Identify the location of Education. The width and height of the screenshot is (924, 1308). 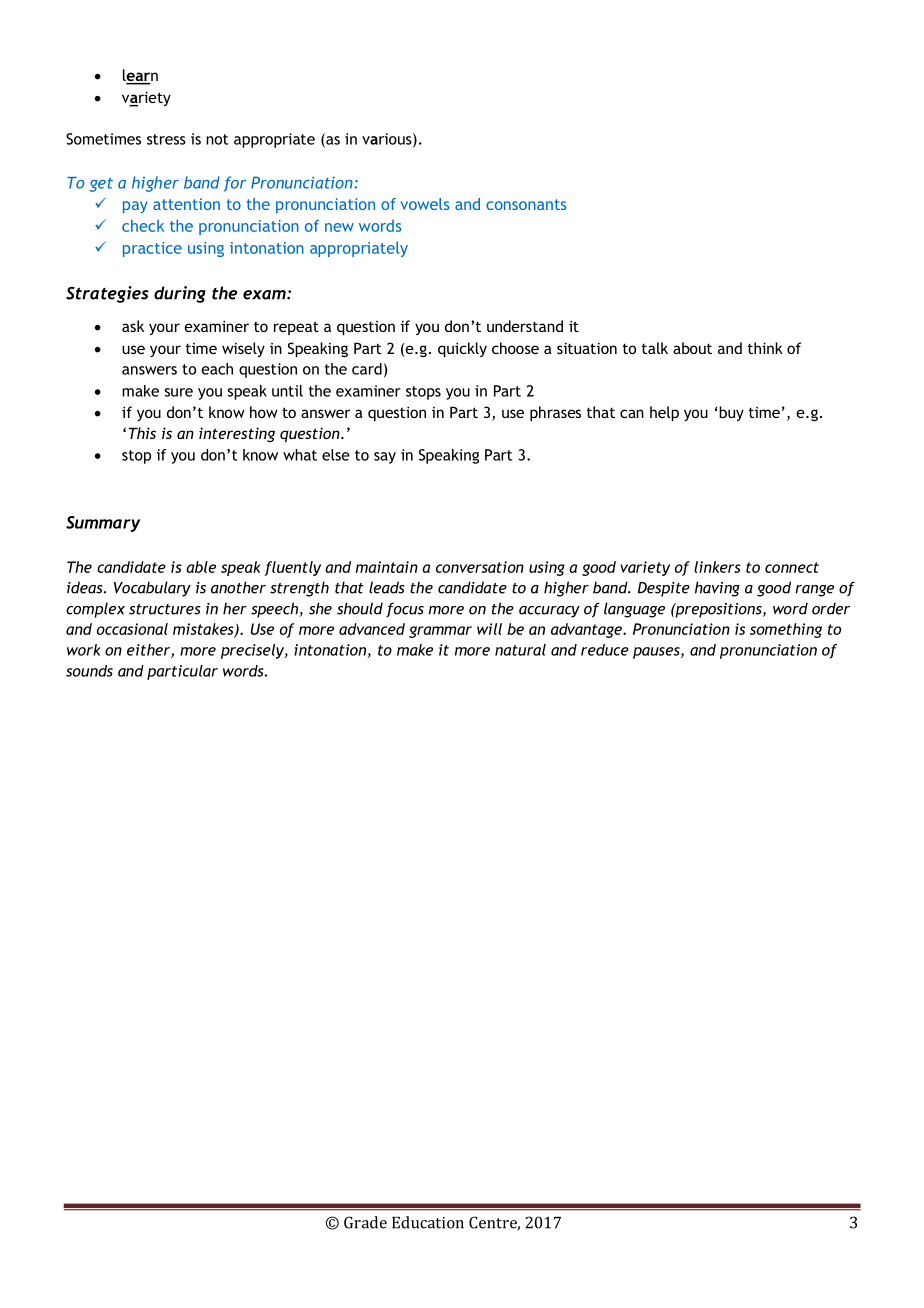
(428, 1222).
